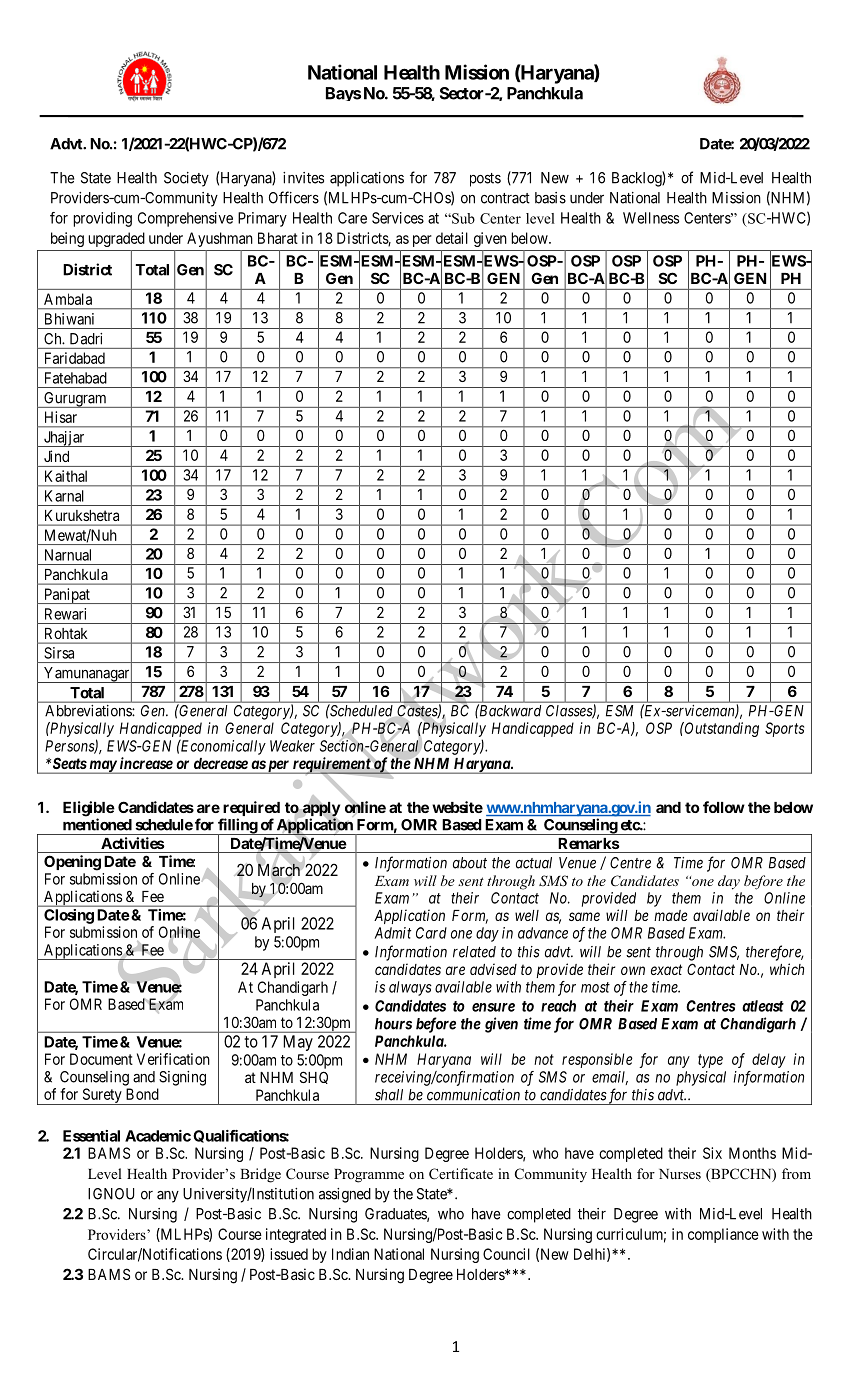  What do you see at coordinates (452, 238) in the image?
I see `detail` at bounding box center [452, 238].
